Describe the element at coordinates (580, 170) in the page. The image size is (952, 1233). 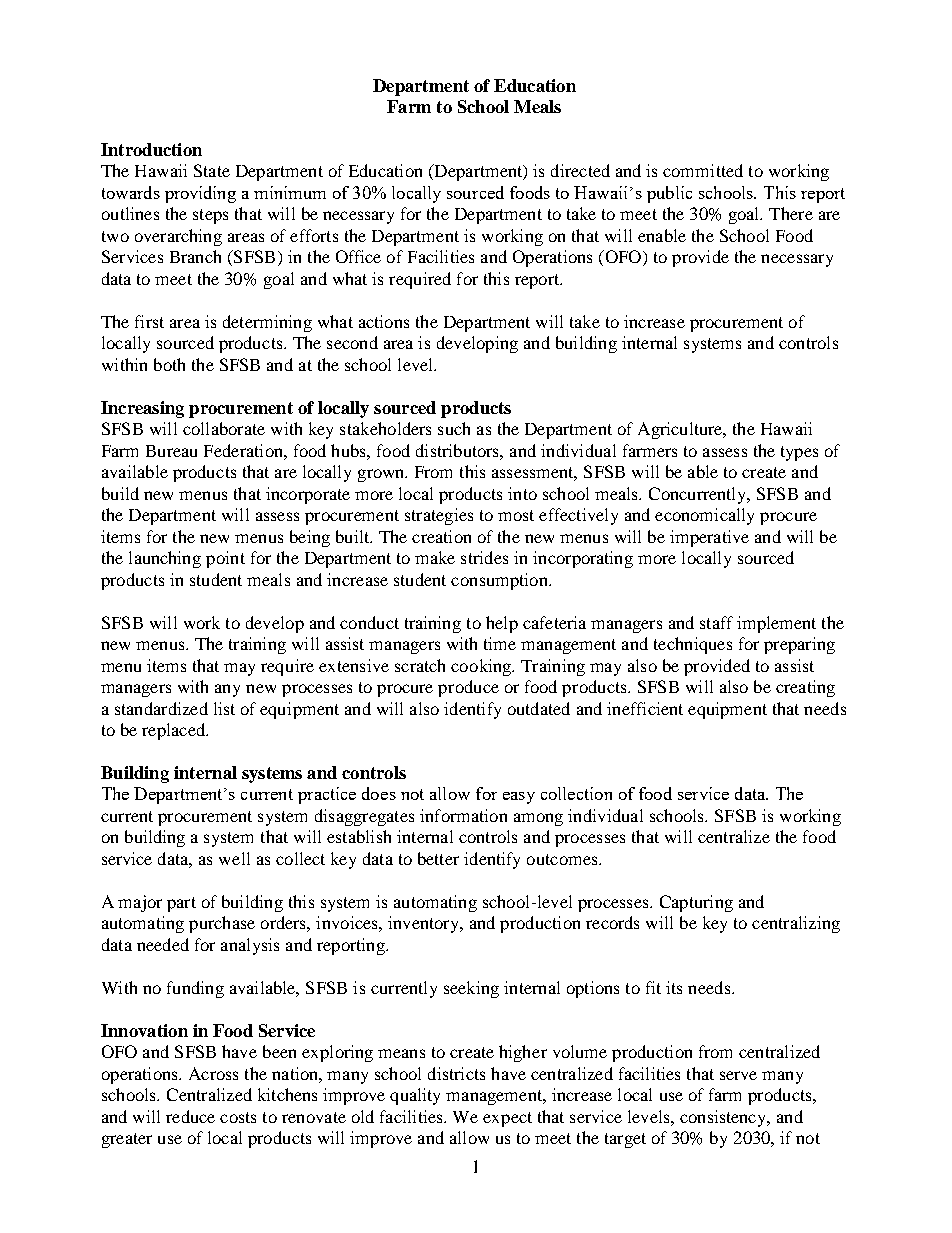
I see `directed` at that location.
